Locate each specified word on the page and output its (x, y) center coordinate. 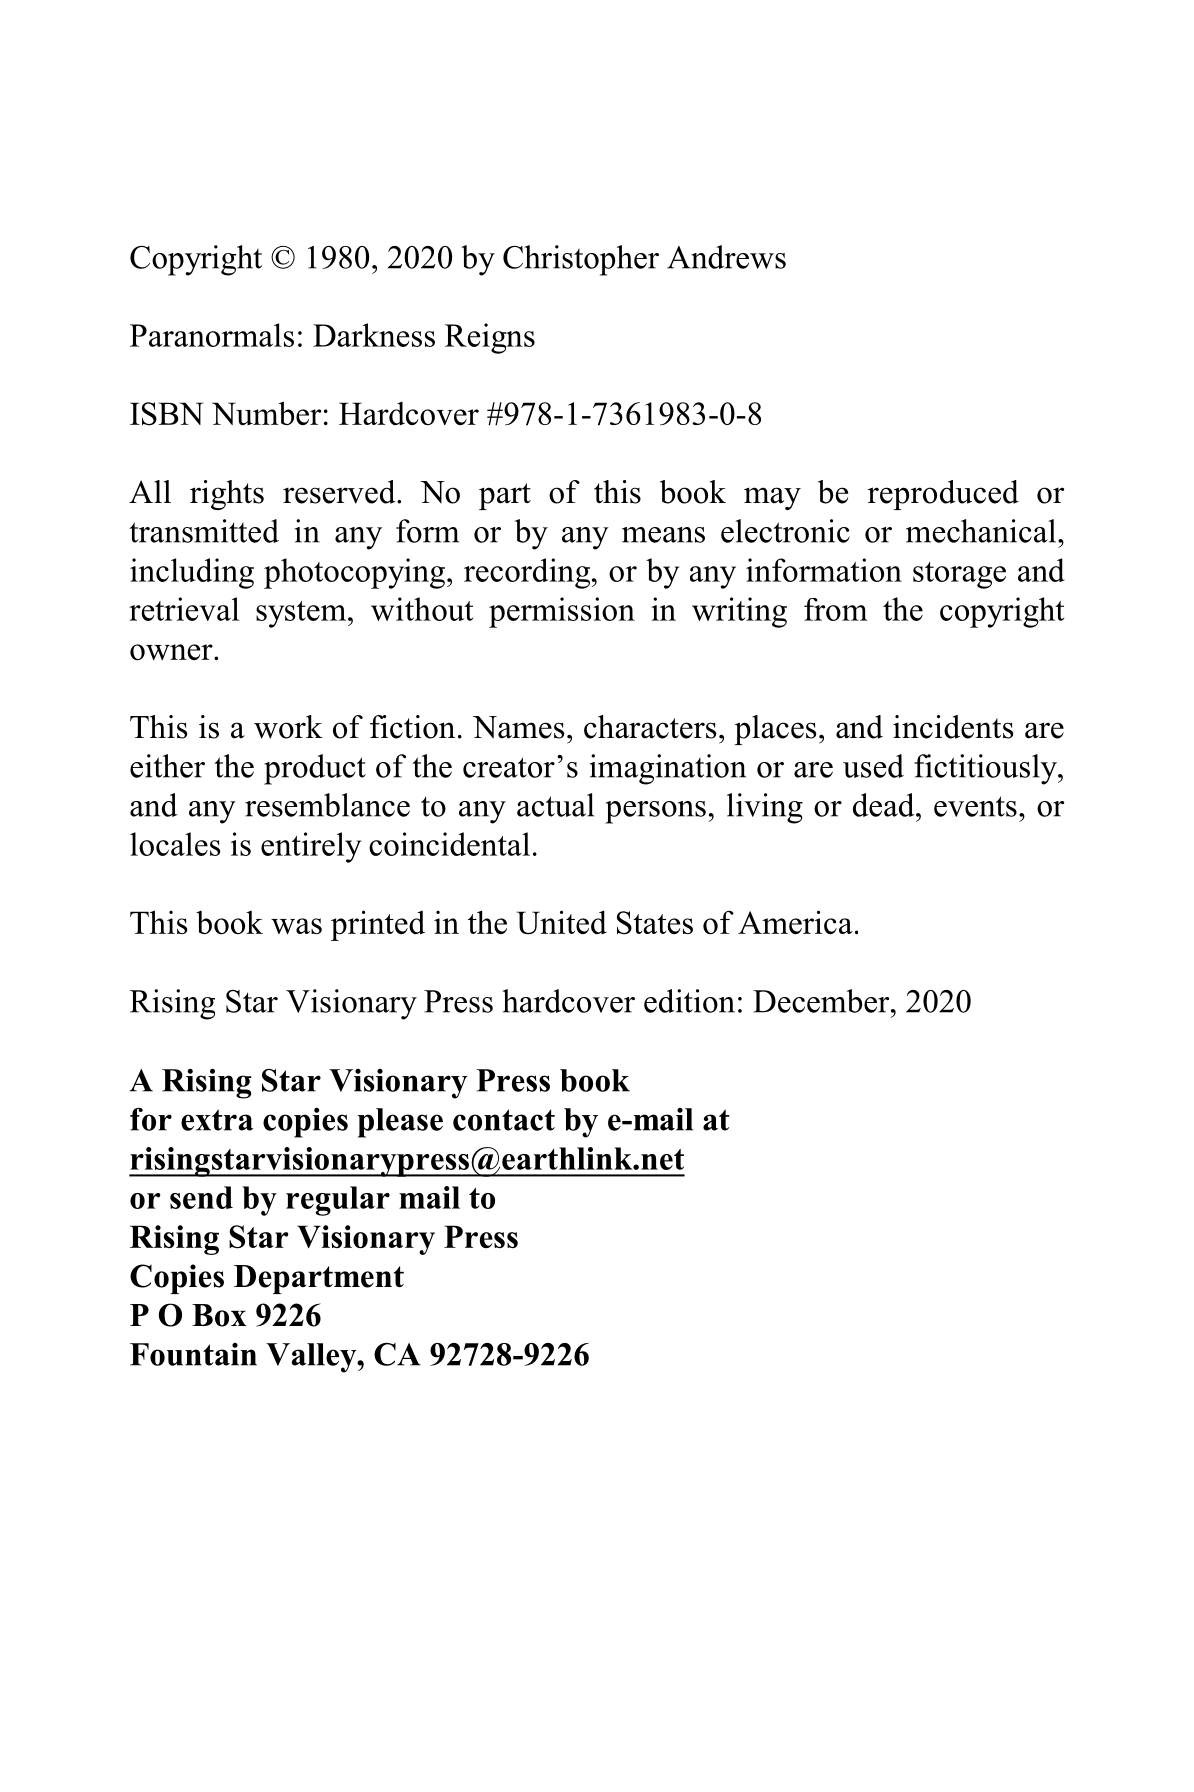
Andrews (726, 257)
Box (219, 1315)
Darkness (374, 335)
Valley (312, 1358)
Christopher (581, 260)
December (822, 1001)
